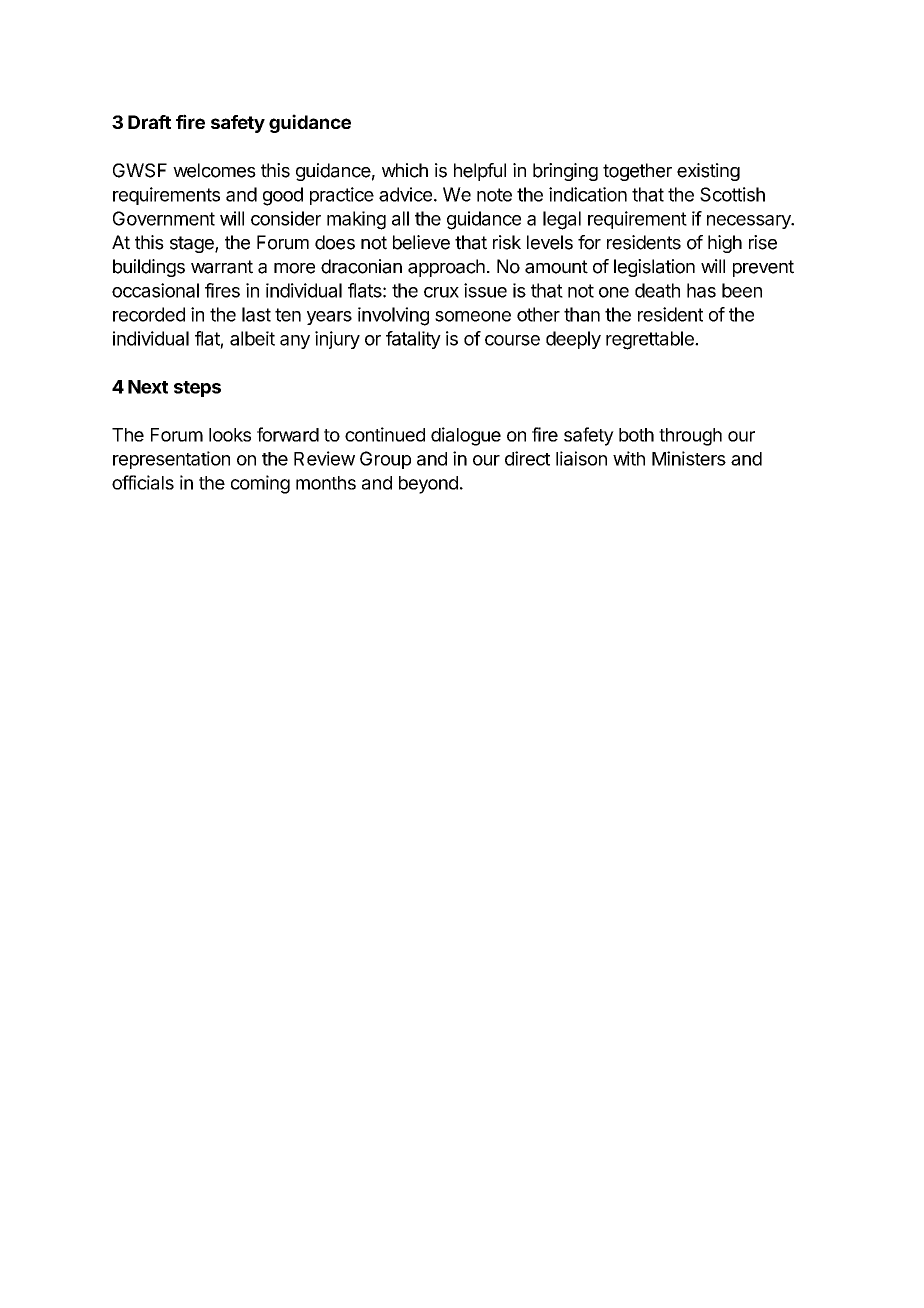 The image size is (924, 1308). Describe the element at coordinates (708, 172) in the screenshot. I see `existing` at that location.
